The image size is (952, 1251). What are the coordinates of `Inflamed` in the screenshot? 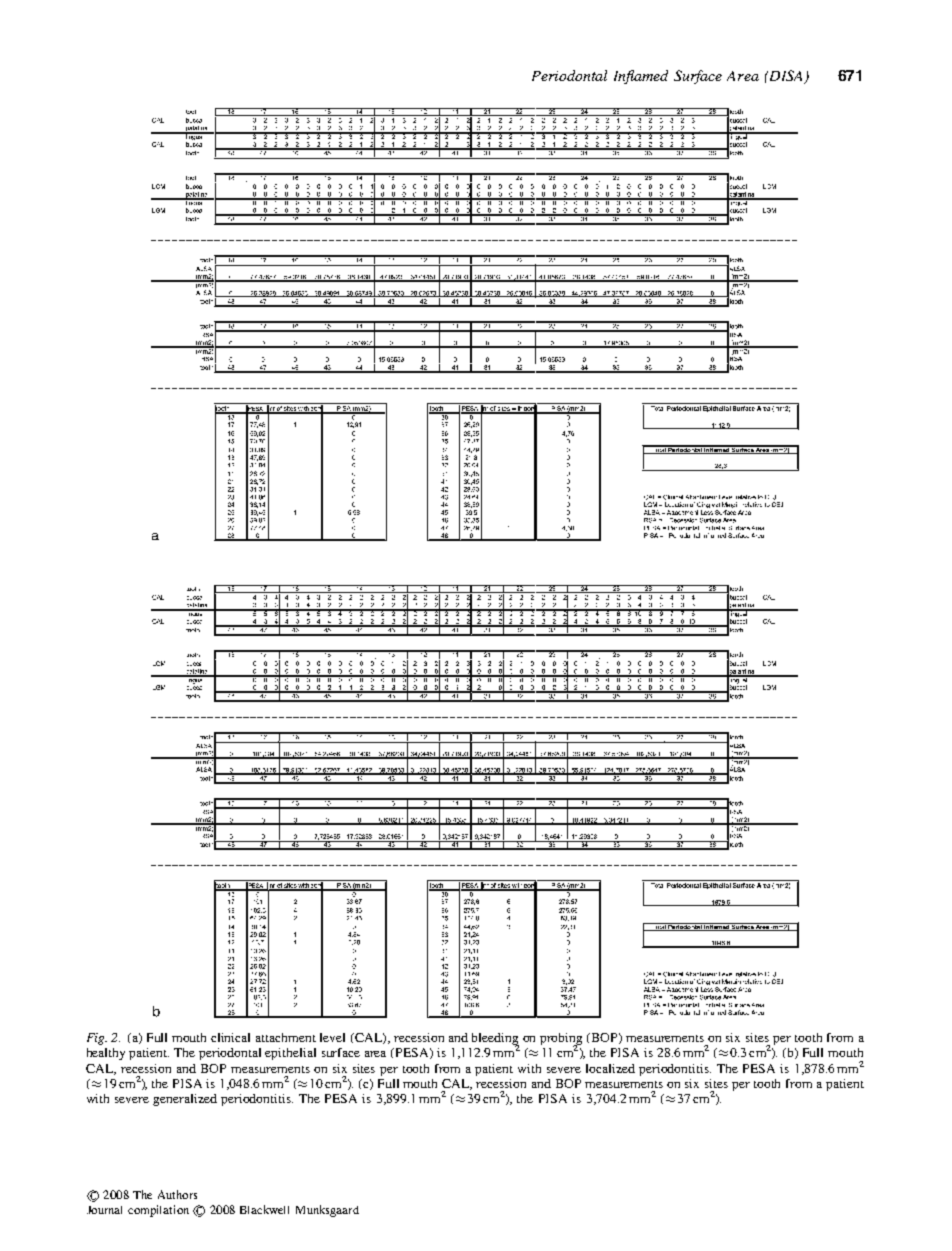 It's located at (641, 77).
